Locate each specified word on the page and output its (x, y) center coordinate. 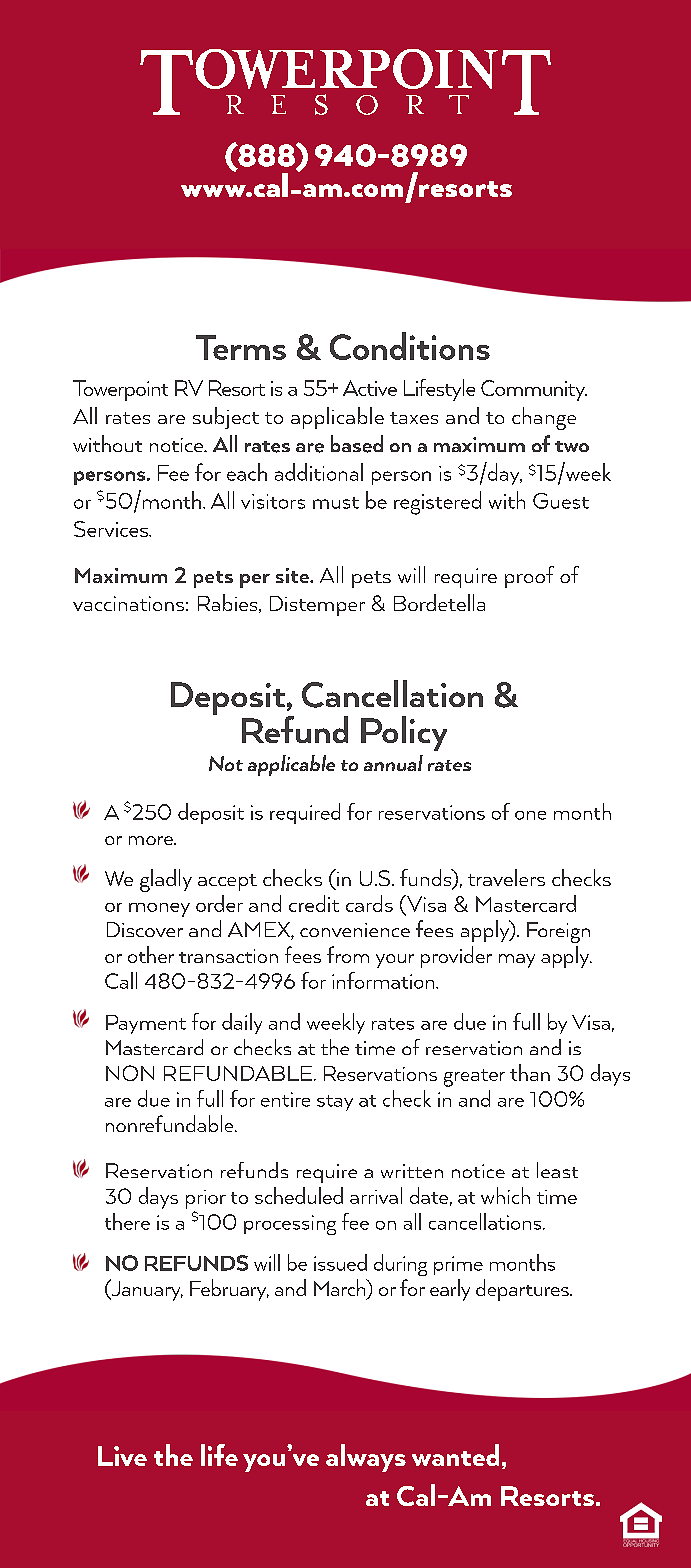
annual (393, 763)
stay (335, 1103)
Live (122, 1456)
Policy (404, 733)
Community (534, 390)
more (152, 840)
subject (226, 418)
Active (370, 388)
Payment (146, 1024)
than (530, 1072)
